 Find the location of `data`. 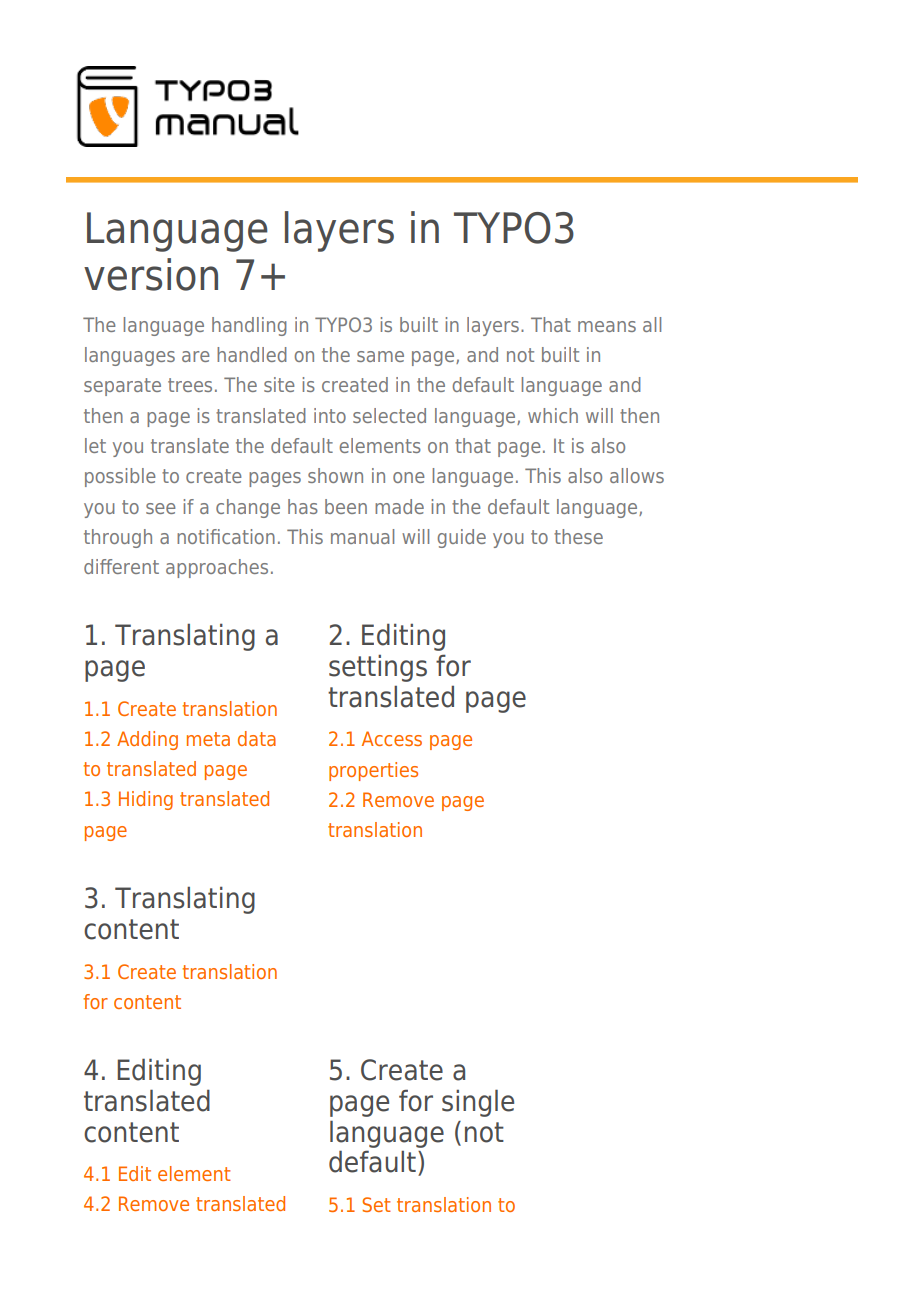

data is located at coordinates (257, 738).
